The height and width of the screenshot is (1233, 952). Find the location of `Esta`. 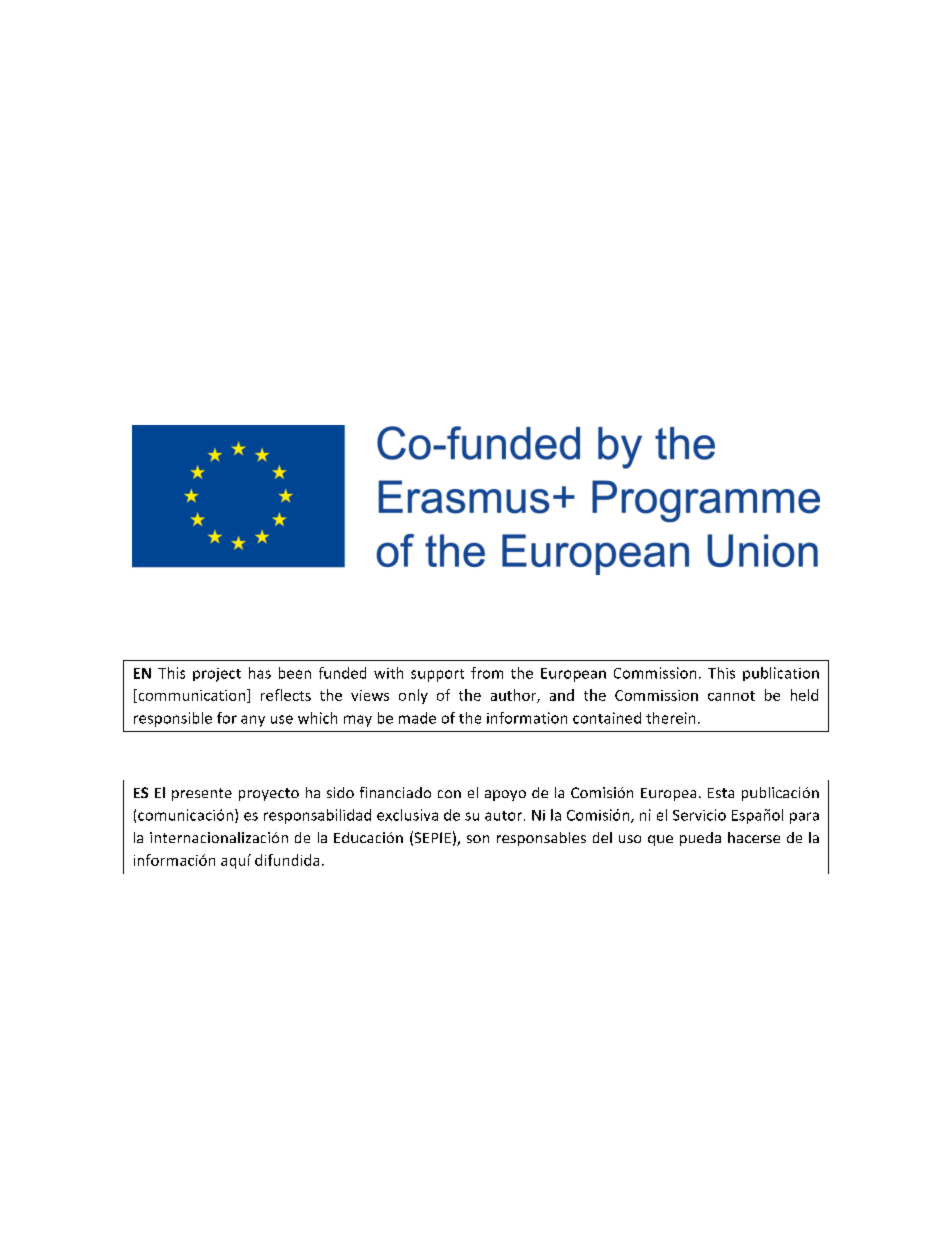

Esta is located at coordinates (721, 793).
